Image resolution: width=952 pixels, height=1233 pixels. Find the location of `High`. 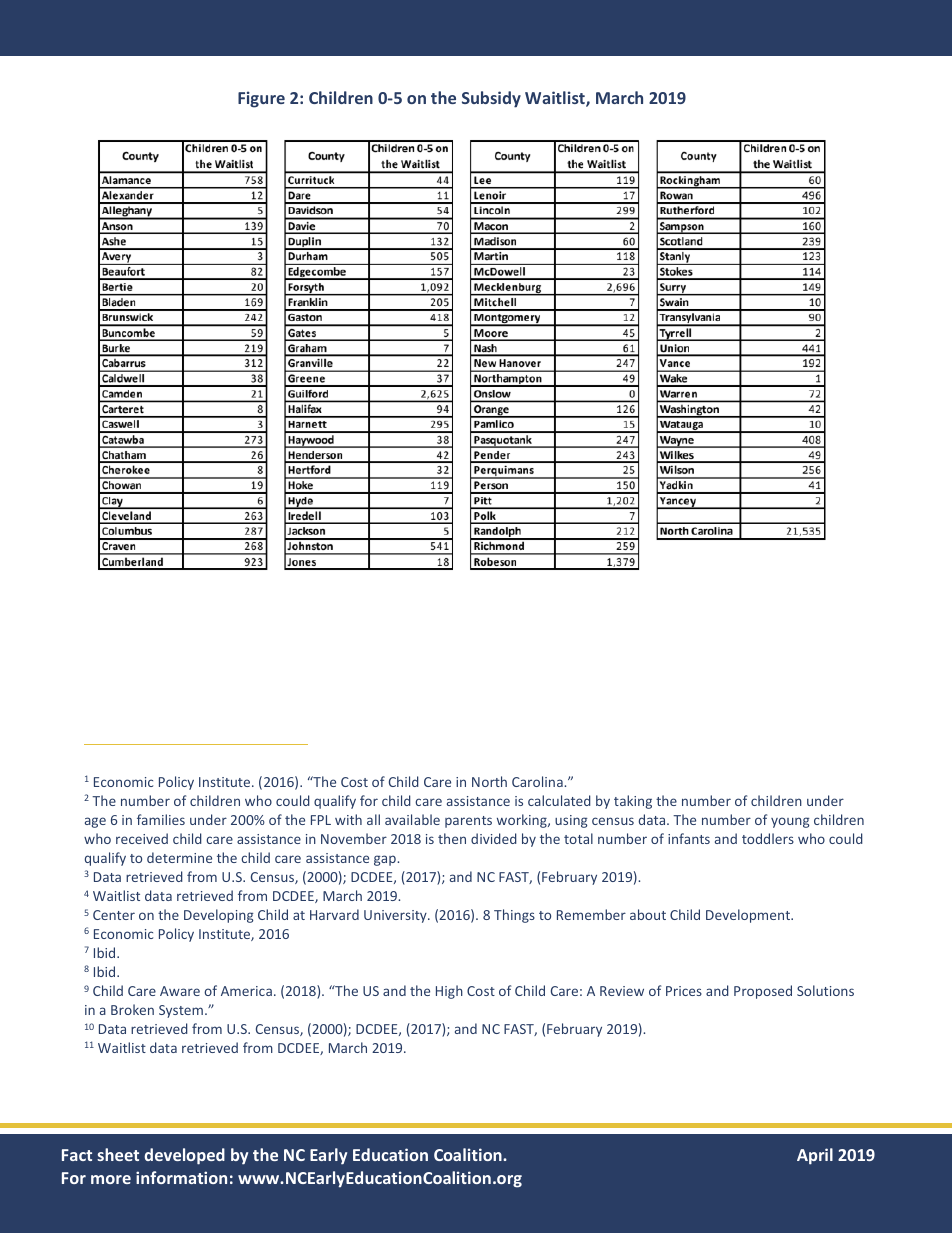

High is located at coordinates (449, 992).
